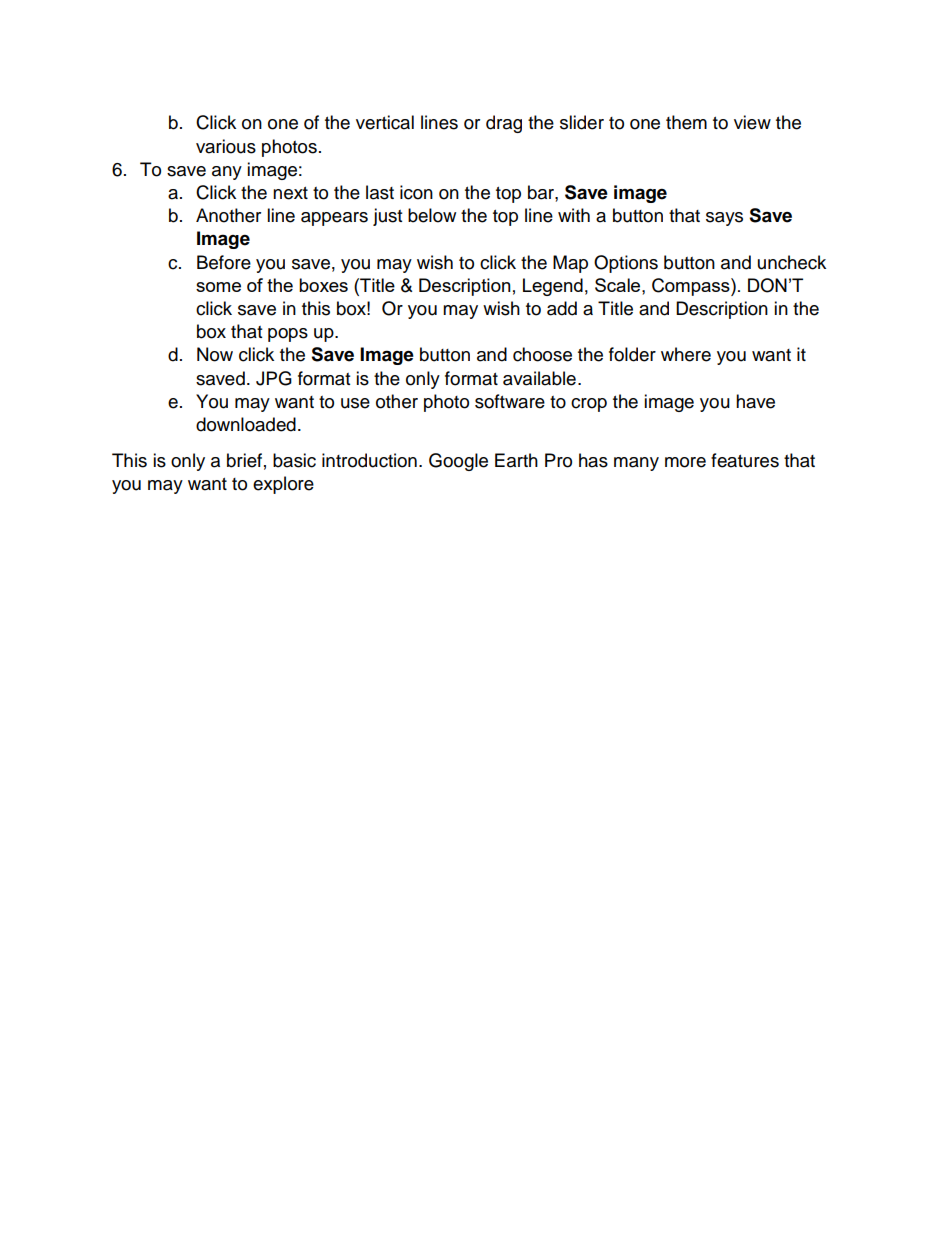  What do you see at coordinates (570, 264) in the document?
I see `Map` at bounding box center [570, 264].
